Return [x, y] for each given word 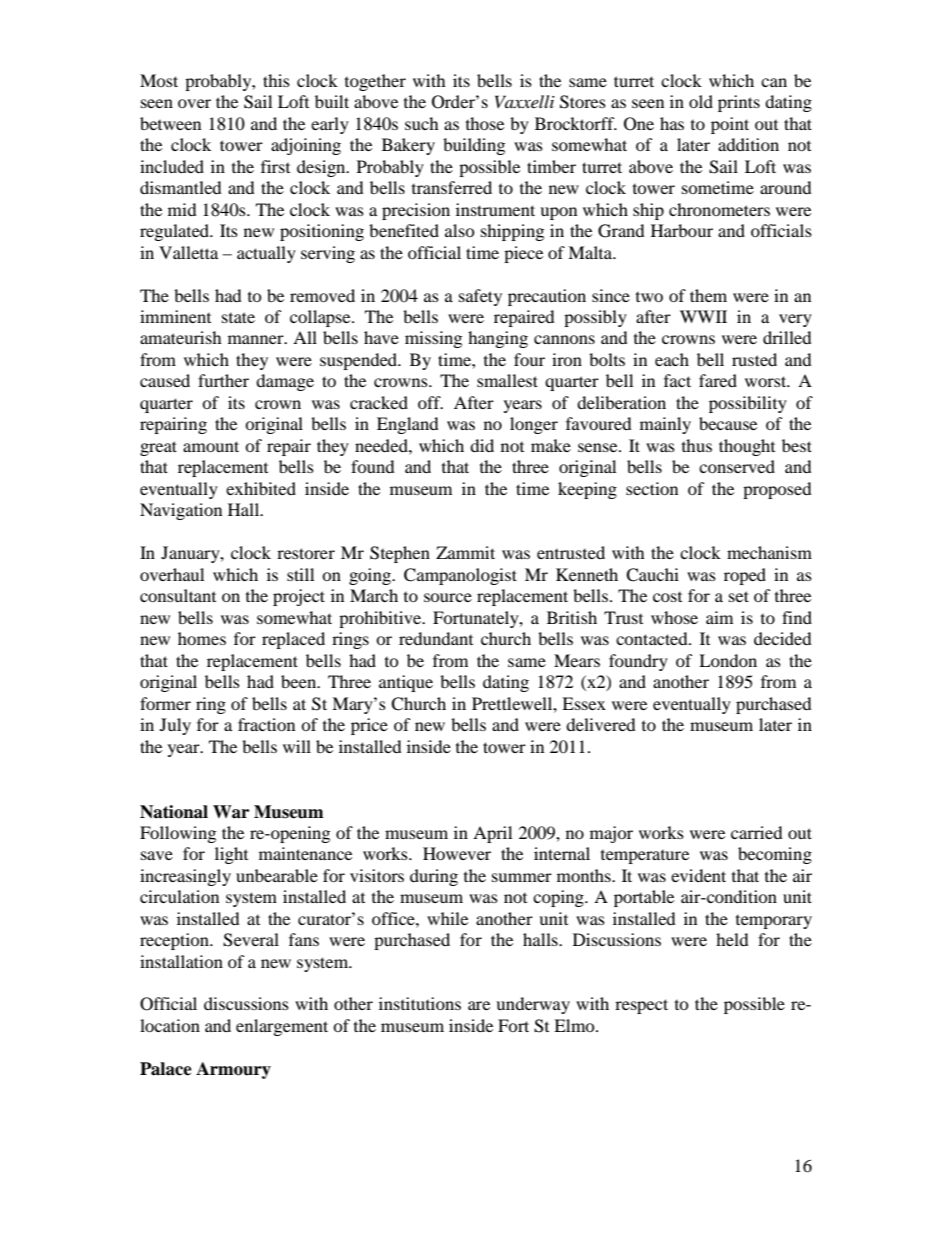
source [448, 597]
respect [641, 1006]
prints [739, 103]
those [485, 123]
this [276, 80]
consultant [178, 595]
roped [745, 576]
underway [533, 1005]
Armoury [233, 1070]
